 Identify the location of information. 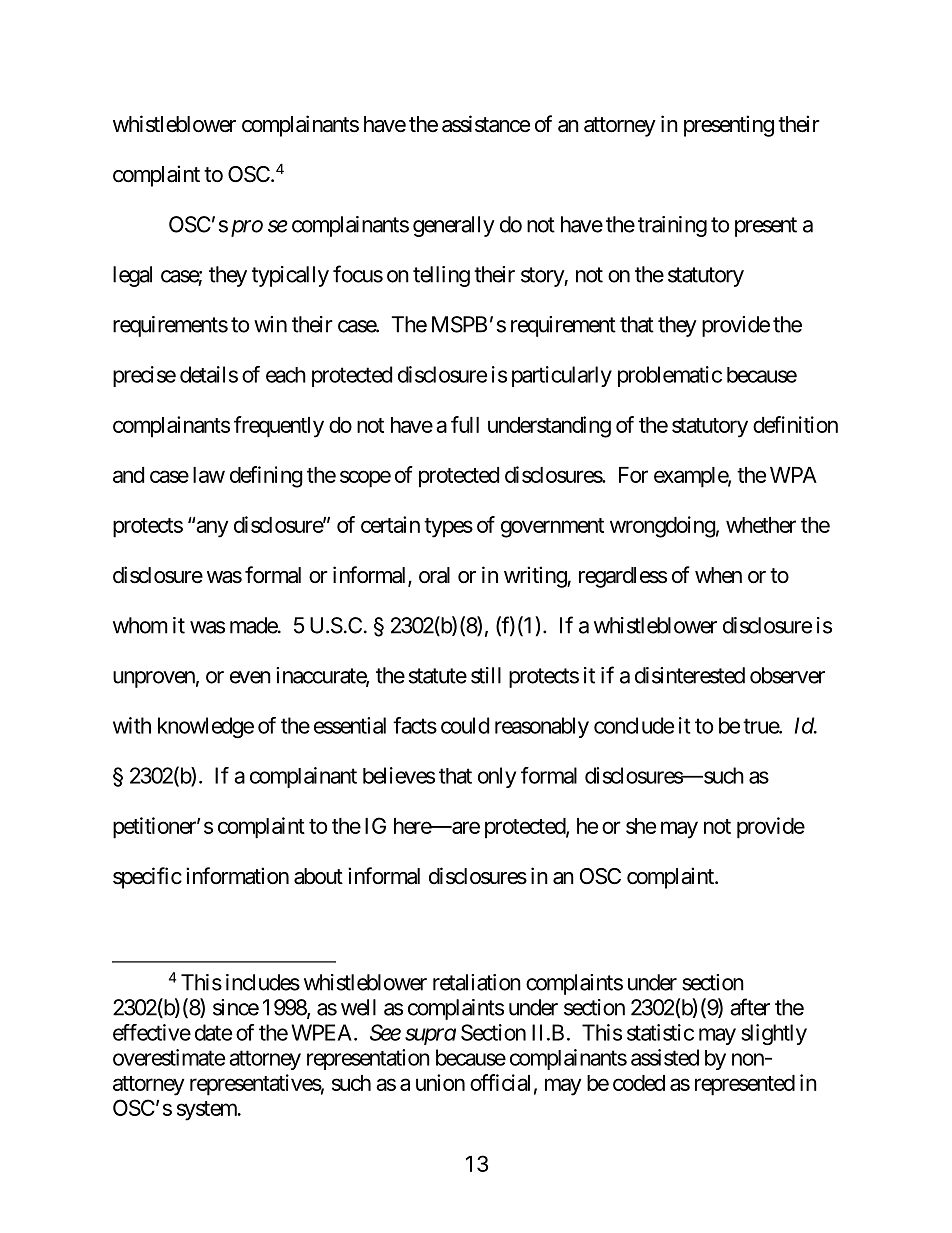
(237, 876).
